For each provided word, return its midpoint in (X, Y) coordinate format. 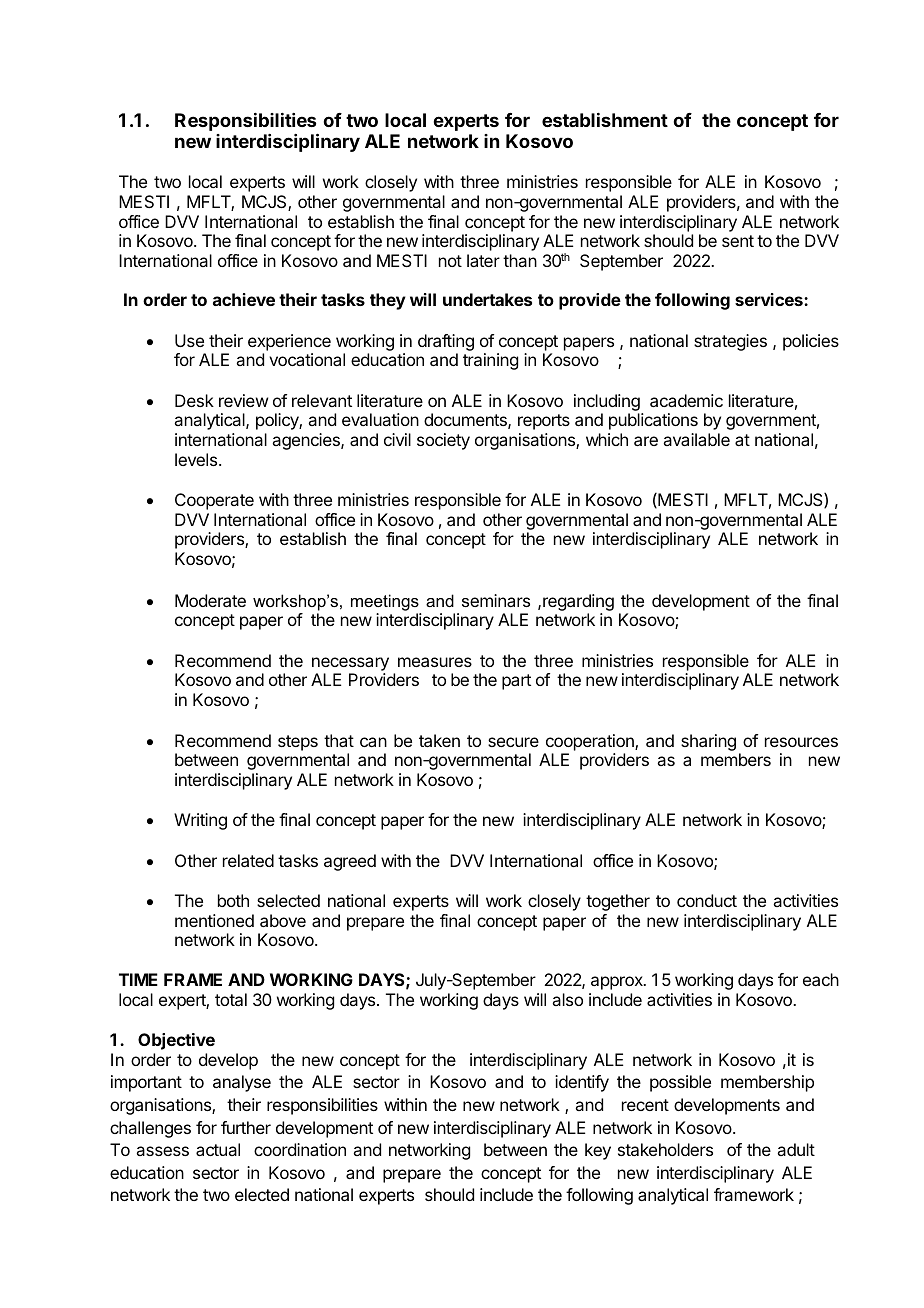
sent (738, 241)
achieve (244, 299)
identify (582, 1083)
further (246, 1127)
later (483, 260)
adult (796, 1149)
